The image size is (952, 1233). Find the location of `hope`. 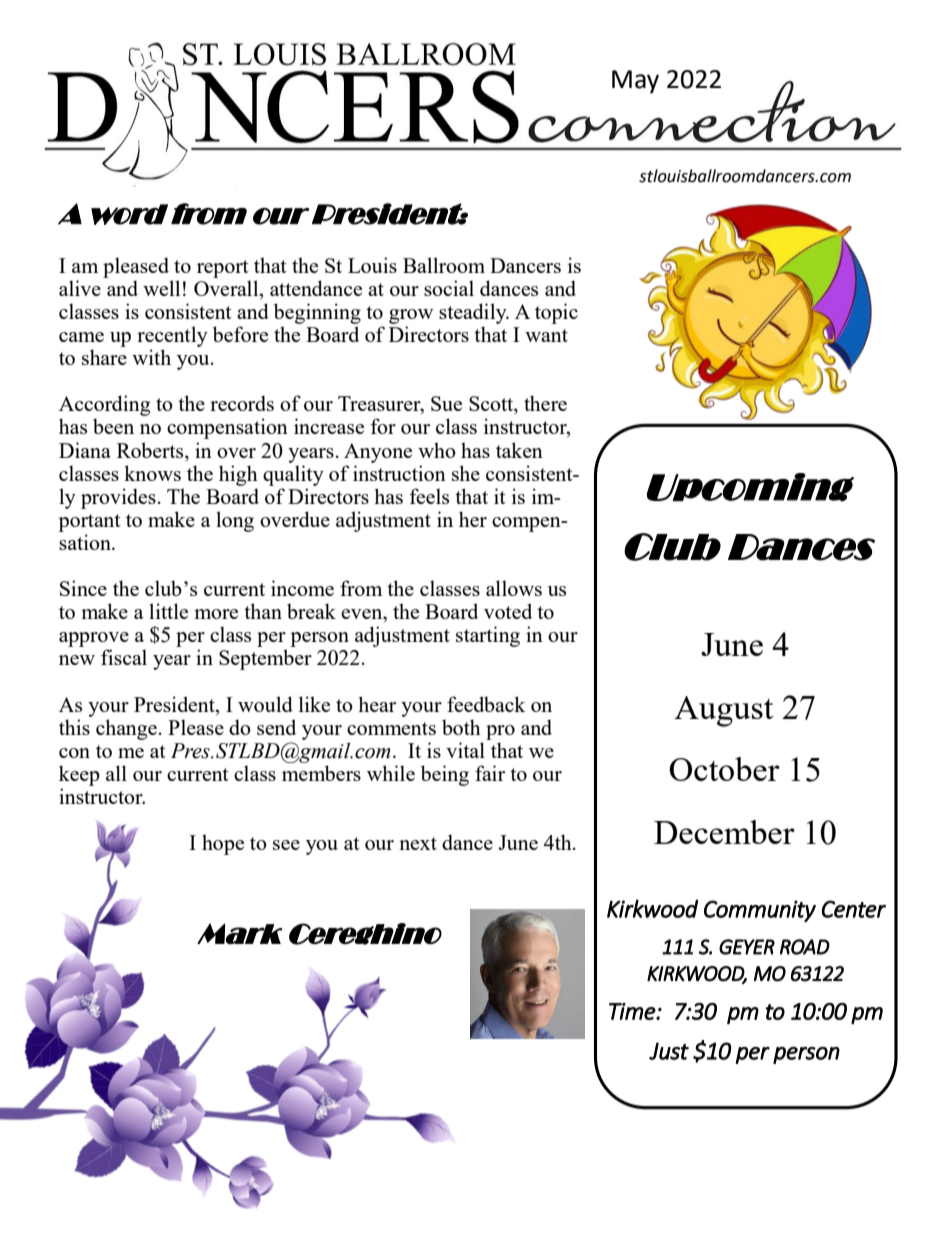

hope is located at coordinates (223, 844).
